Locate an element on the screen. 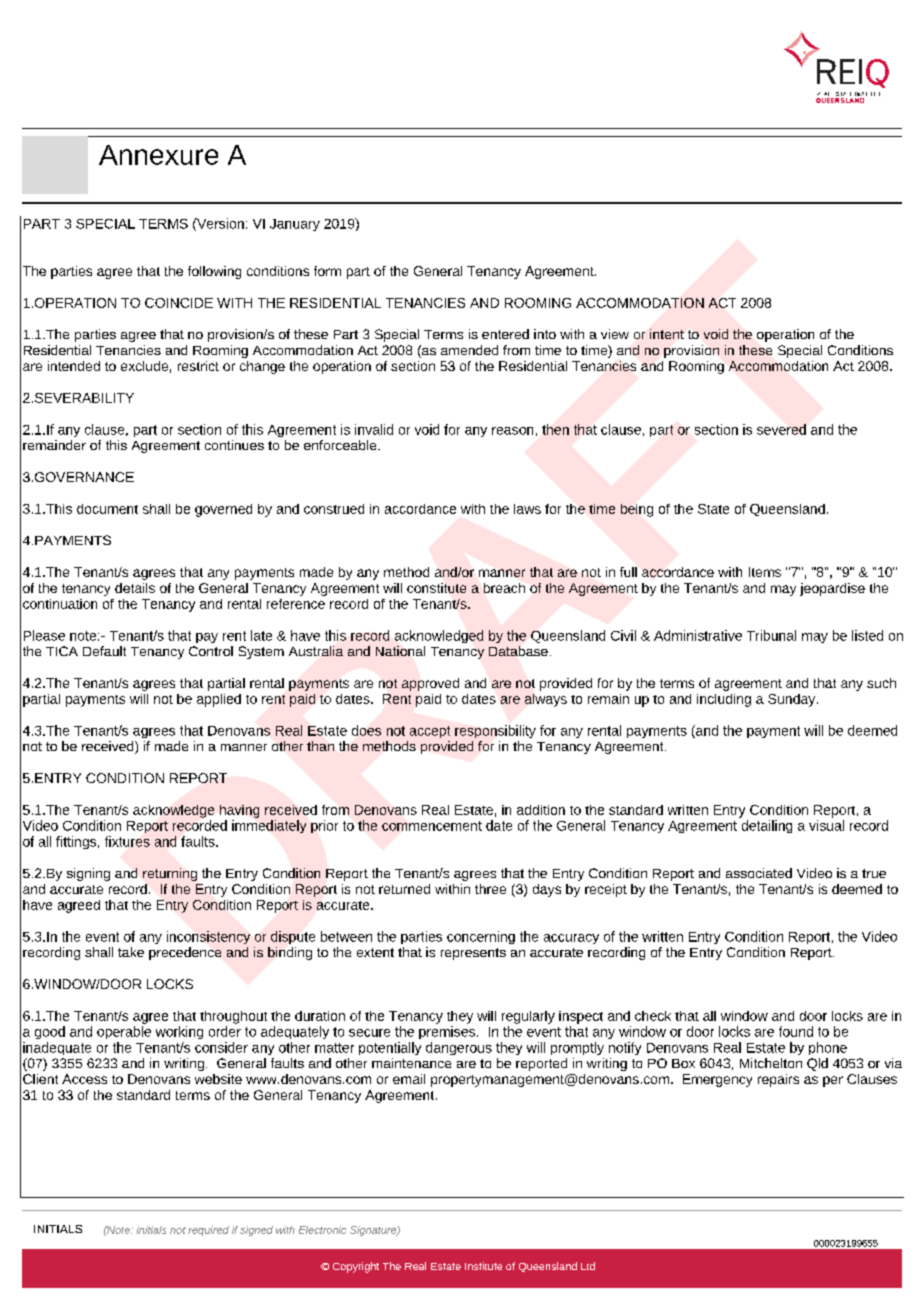  following is located at coordinates (214, 272).
